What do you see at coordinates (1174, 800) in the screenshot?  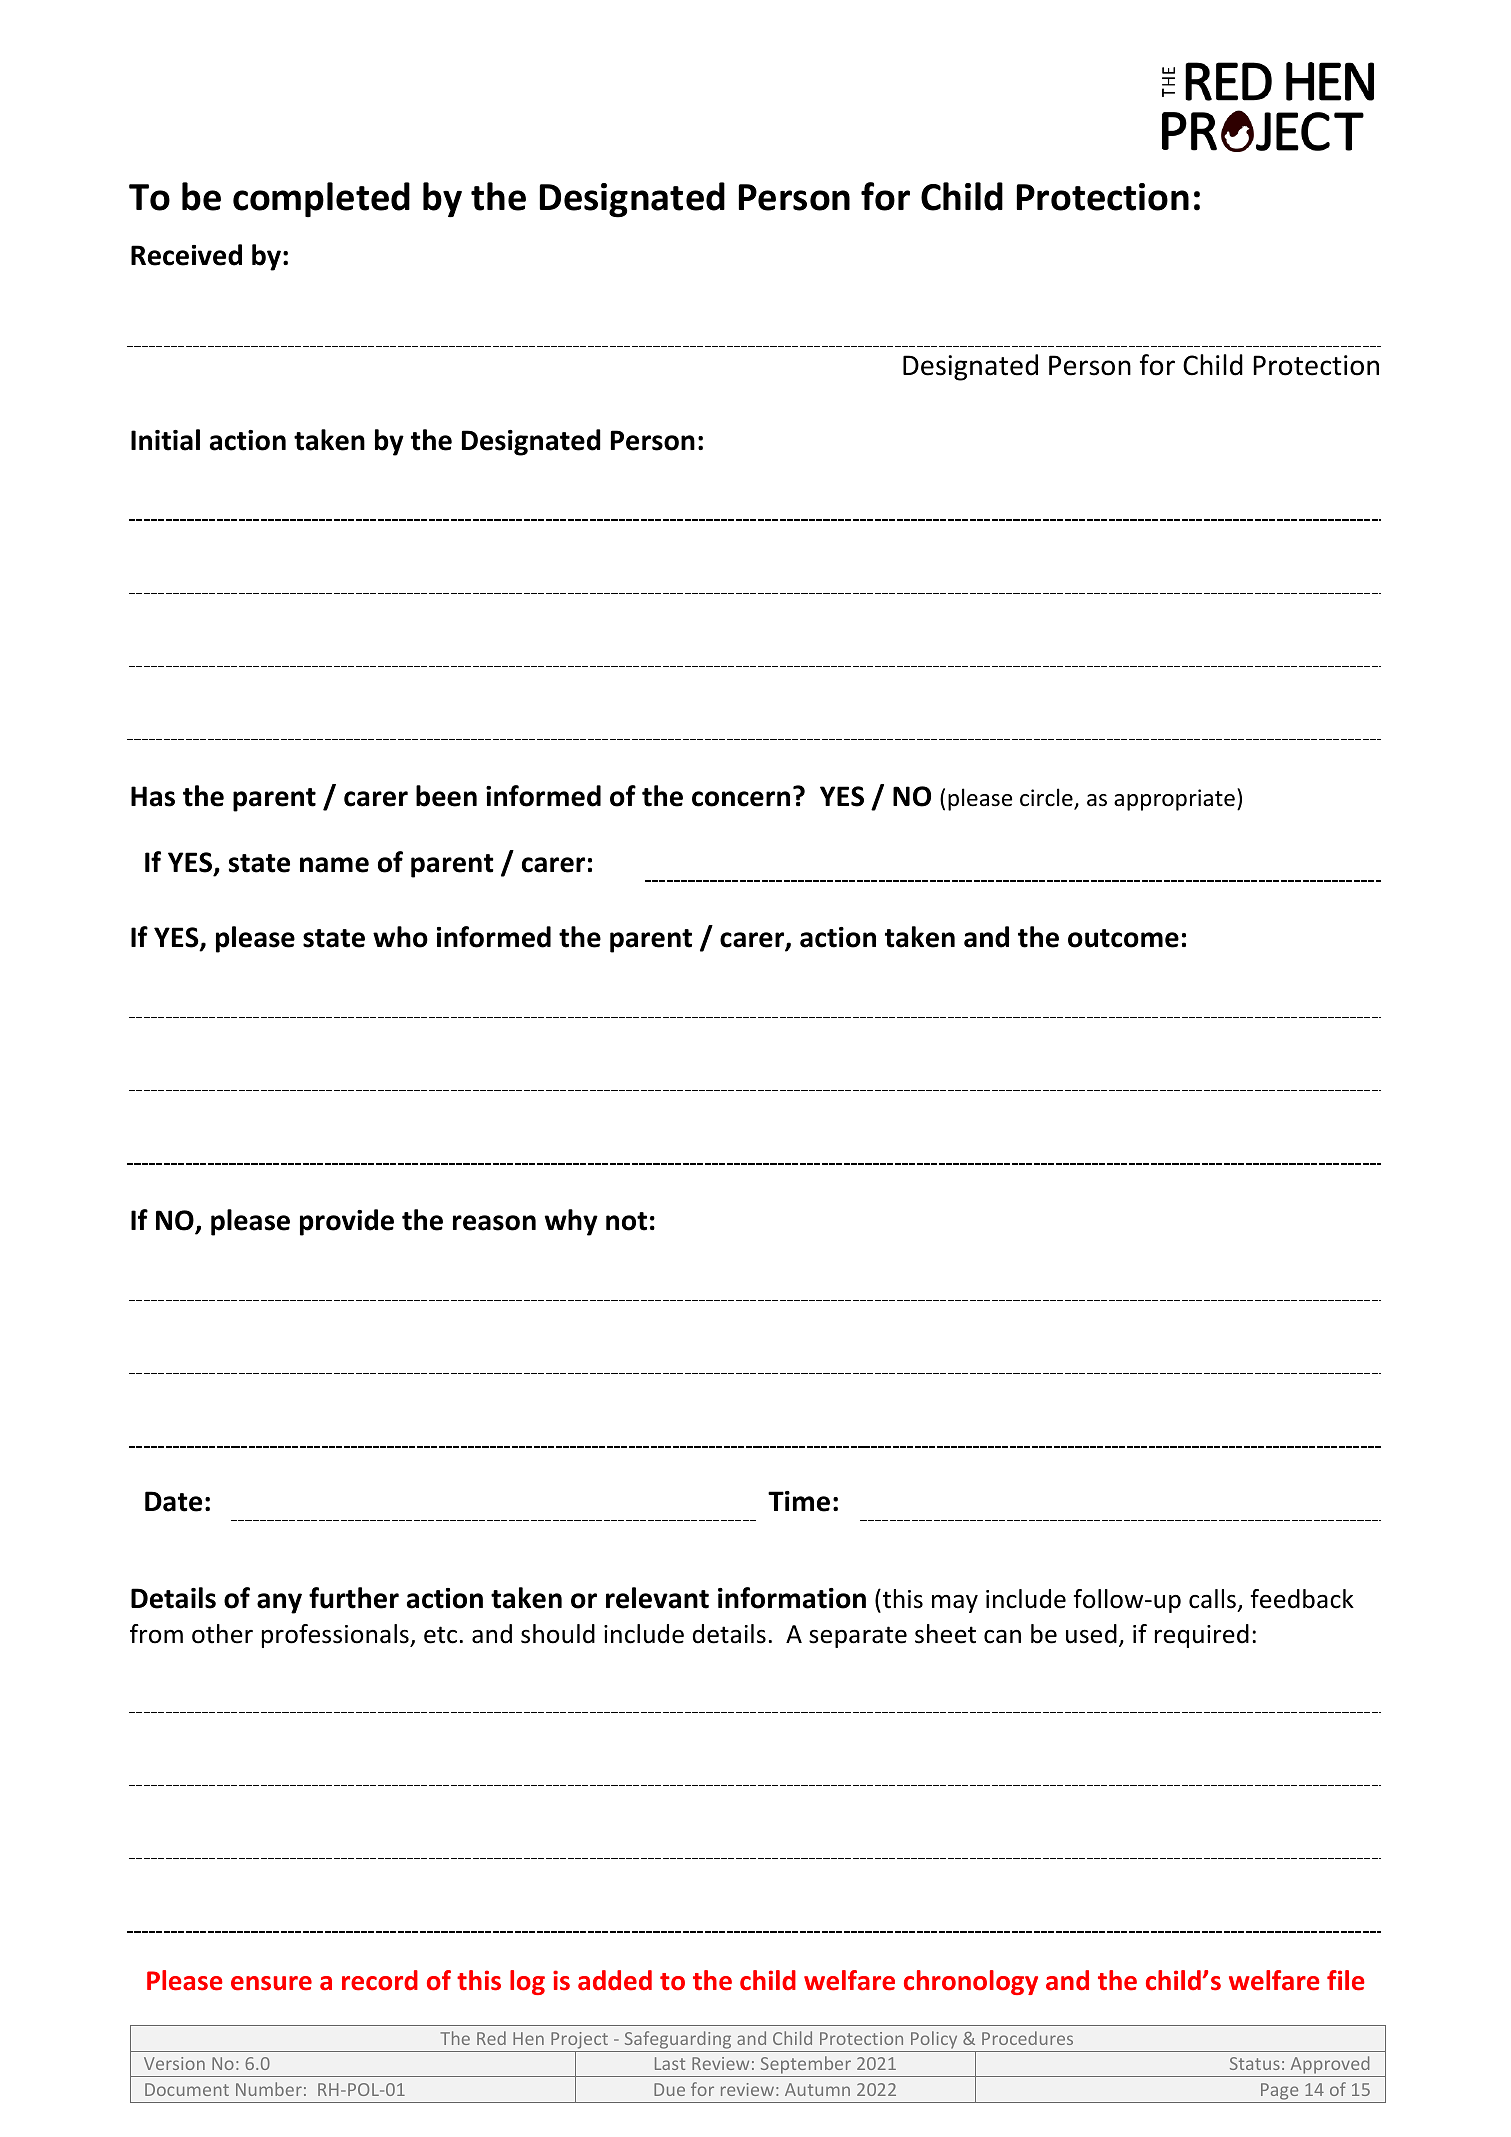 I see `appropriate` at bounding box center [1174, 800].
